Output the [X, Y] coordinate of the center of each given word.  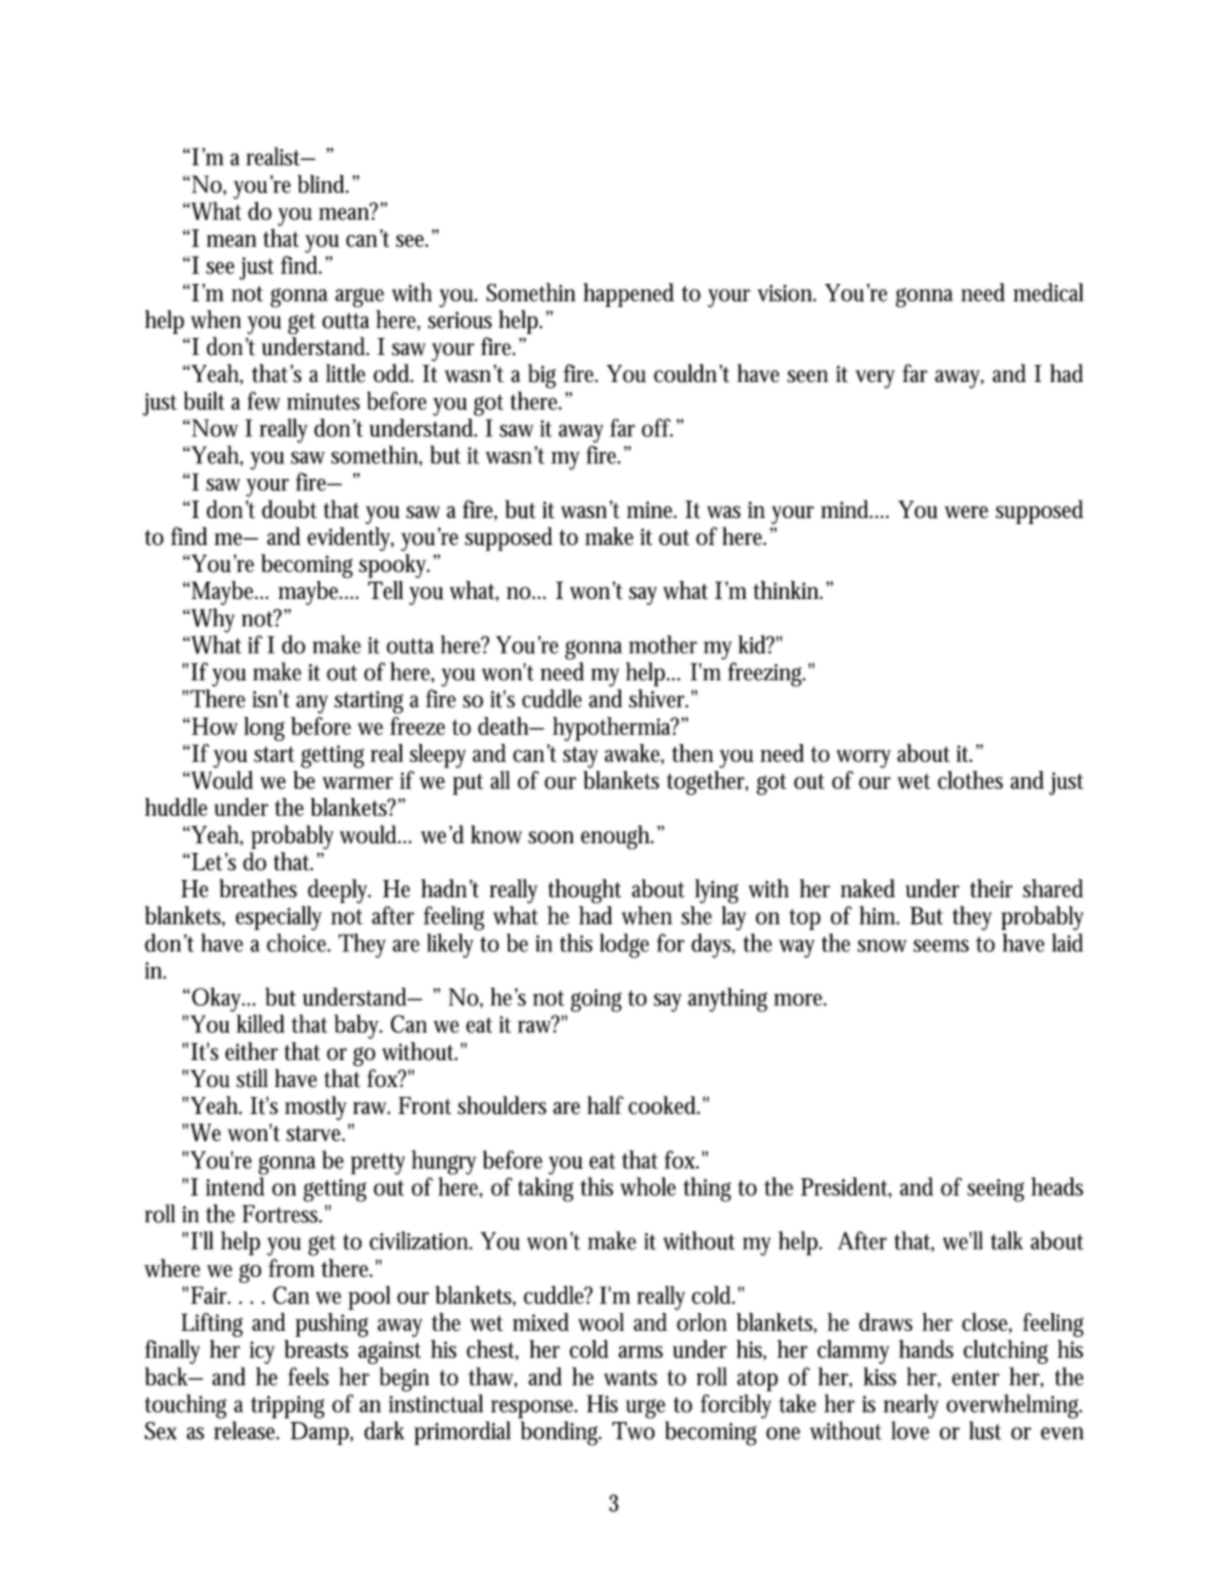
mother [663, 644]
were [966, 512]
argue [359, 298]
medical [1048, 292]
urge [645, 1409]
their [991, 888]
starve [315, 1134]
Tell [385, 590]
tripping [288, 1407]
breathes [258, 888]
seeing [995, 1190]
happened [628, 295]
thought [584, 891]
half [605, 1105]
